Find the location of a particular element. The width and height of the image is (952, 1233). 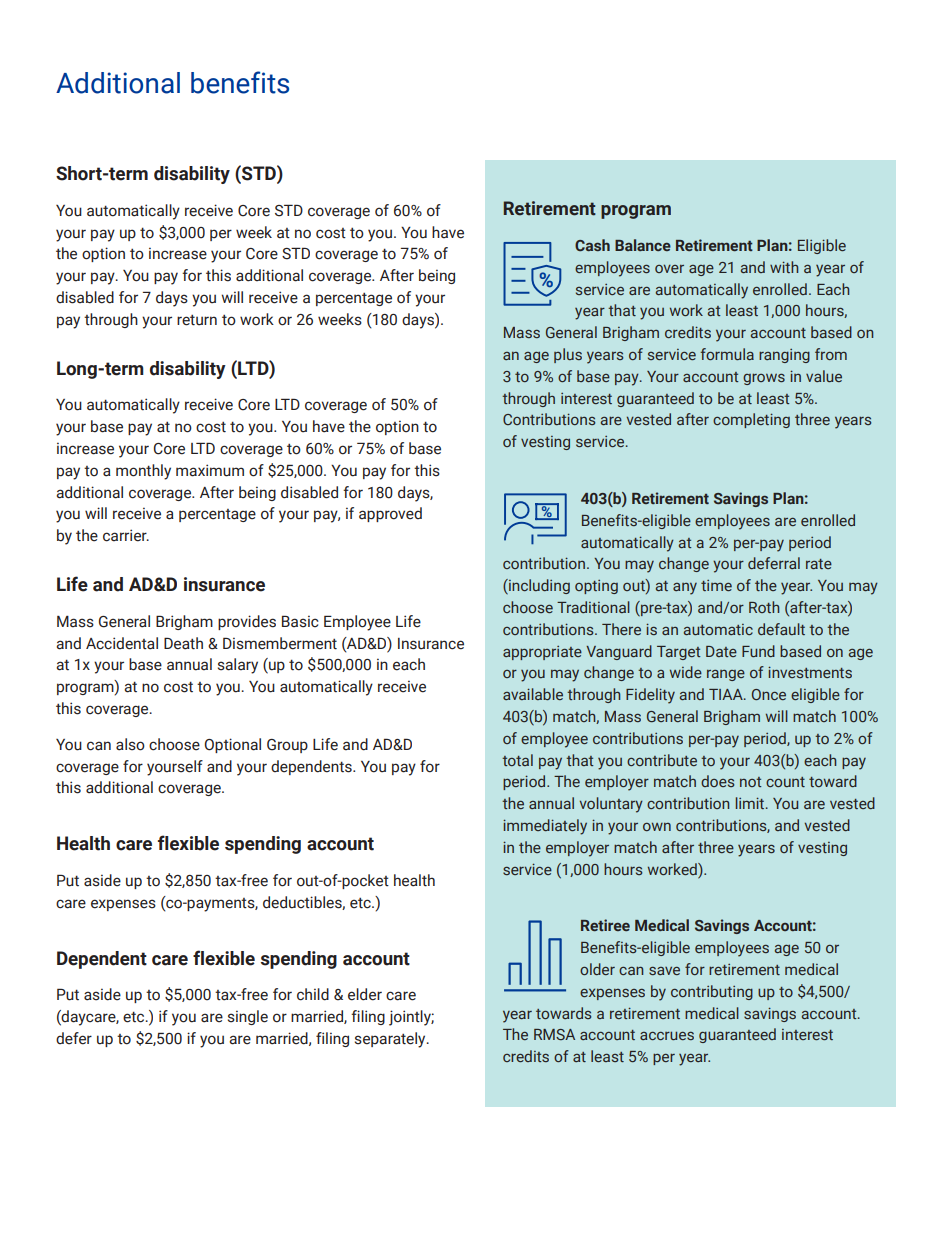

return is located at coordinates (197, 320).
